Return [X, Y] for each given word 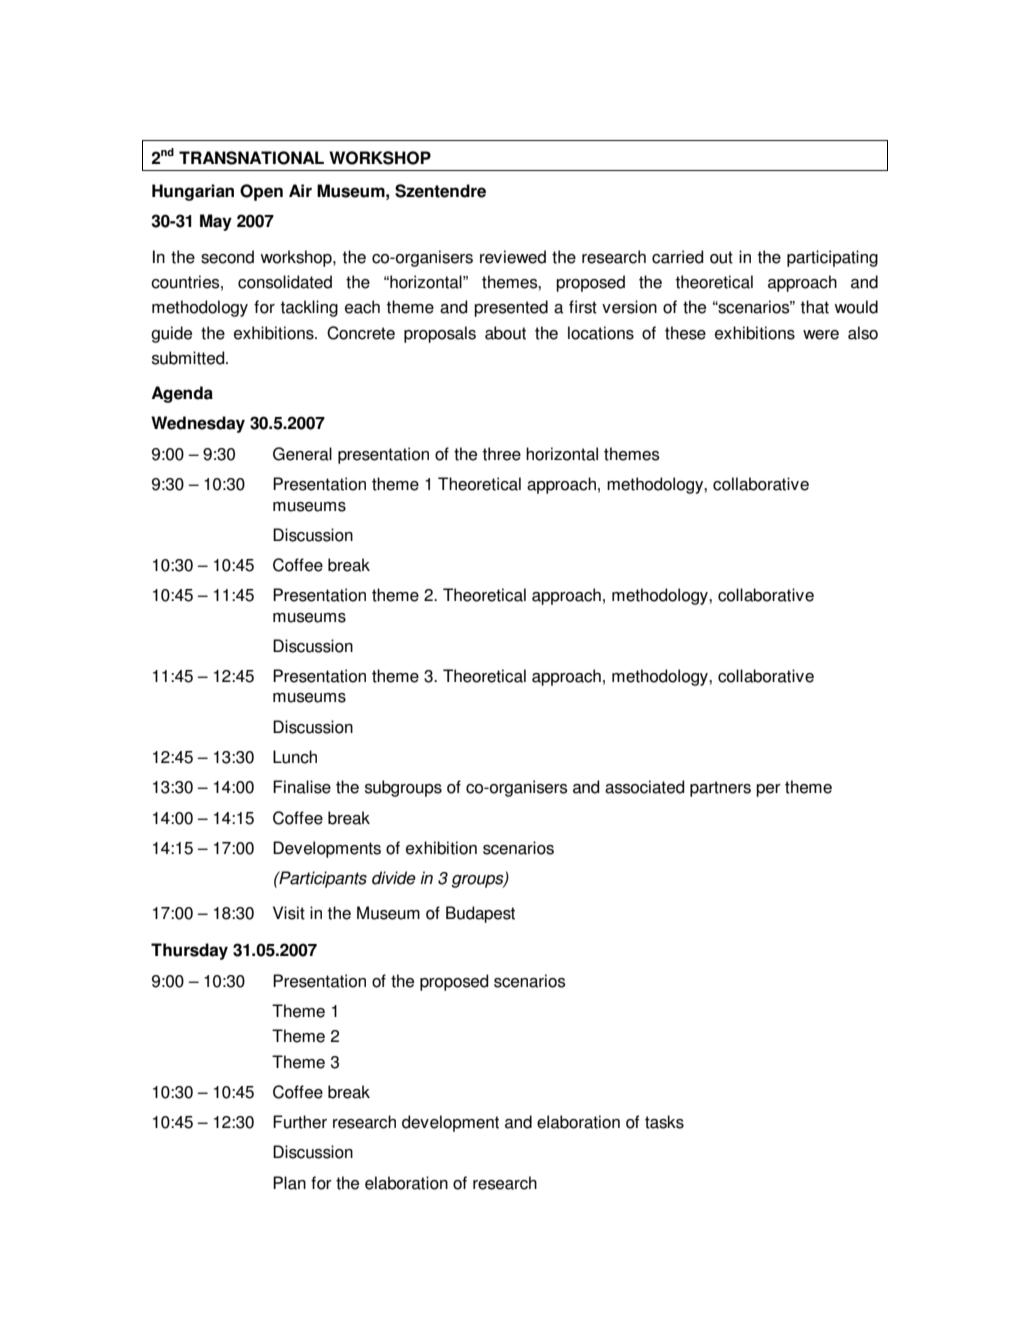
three [501, 454]
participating [832, 258]
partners [720, 789]
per [768, 790]
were [821, 335]
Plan [289, 1183]
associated [645, 787]
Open [261, 192]
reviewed [513, 257]
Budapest [480, 914]
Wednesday [198, 424]
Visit [289, 913]
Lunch [295, 757]
